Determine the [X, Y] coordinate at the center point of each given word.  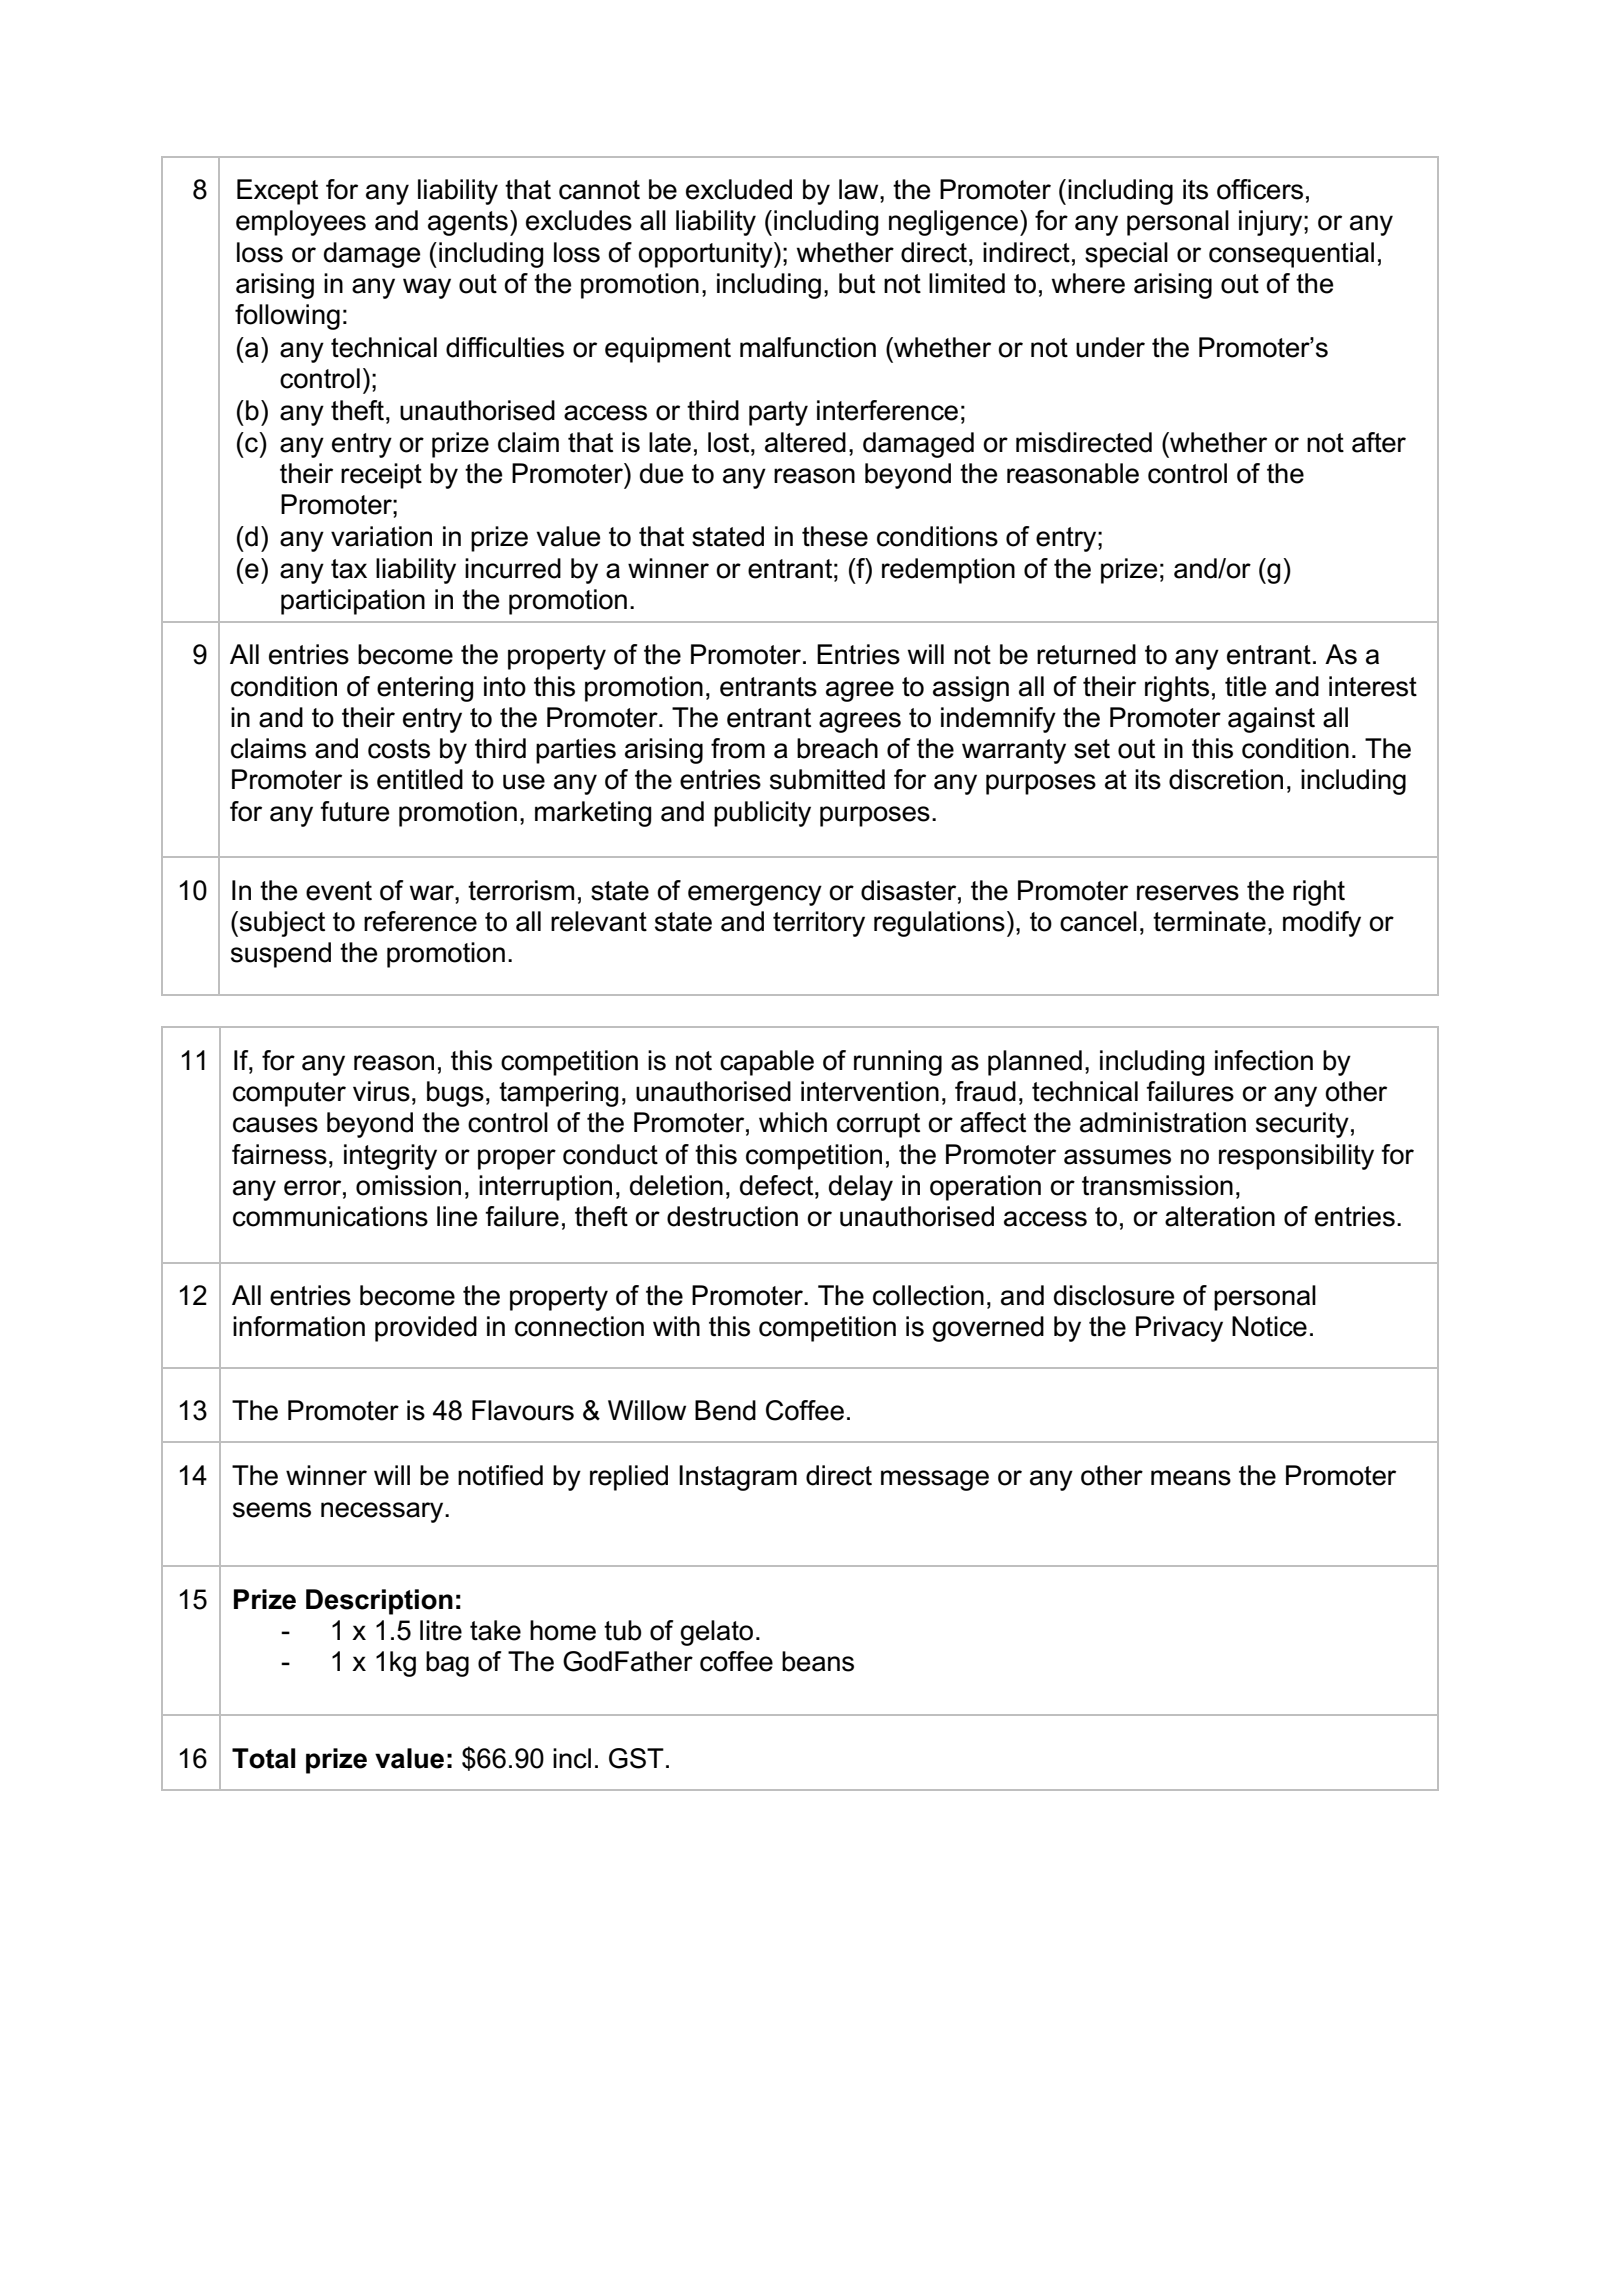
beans [818, 1661]
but [857, 283]
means [1191, 1478]
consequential [1291, 255]
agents [468, 223]
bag [447, 1664]
